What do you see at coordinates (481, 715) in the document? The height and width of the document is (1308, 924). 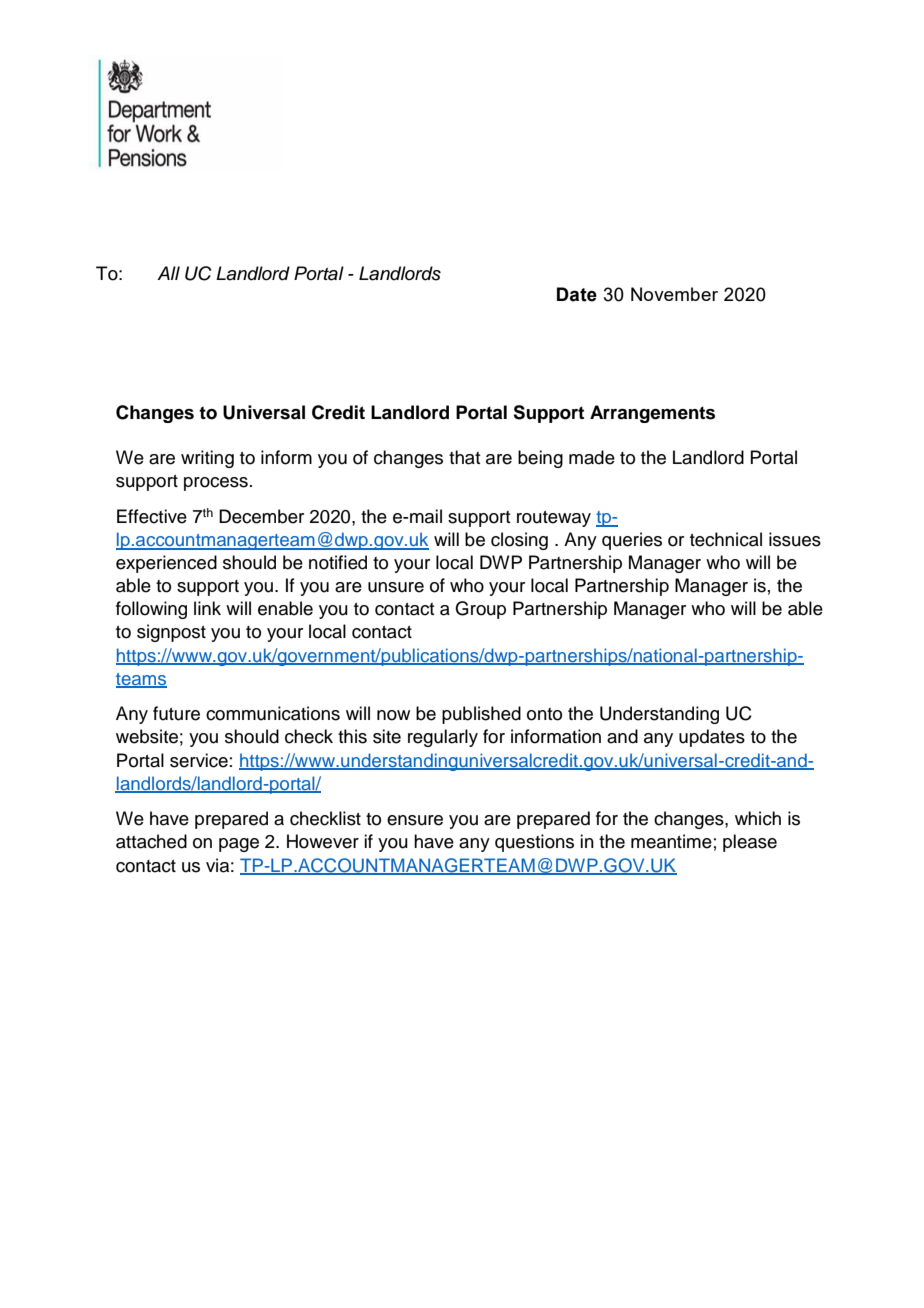 I see `published` at bounding box center [481, 715].
